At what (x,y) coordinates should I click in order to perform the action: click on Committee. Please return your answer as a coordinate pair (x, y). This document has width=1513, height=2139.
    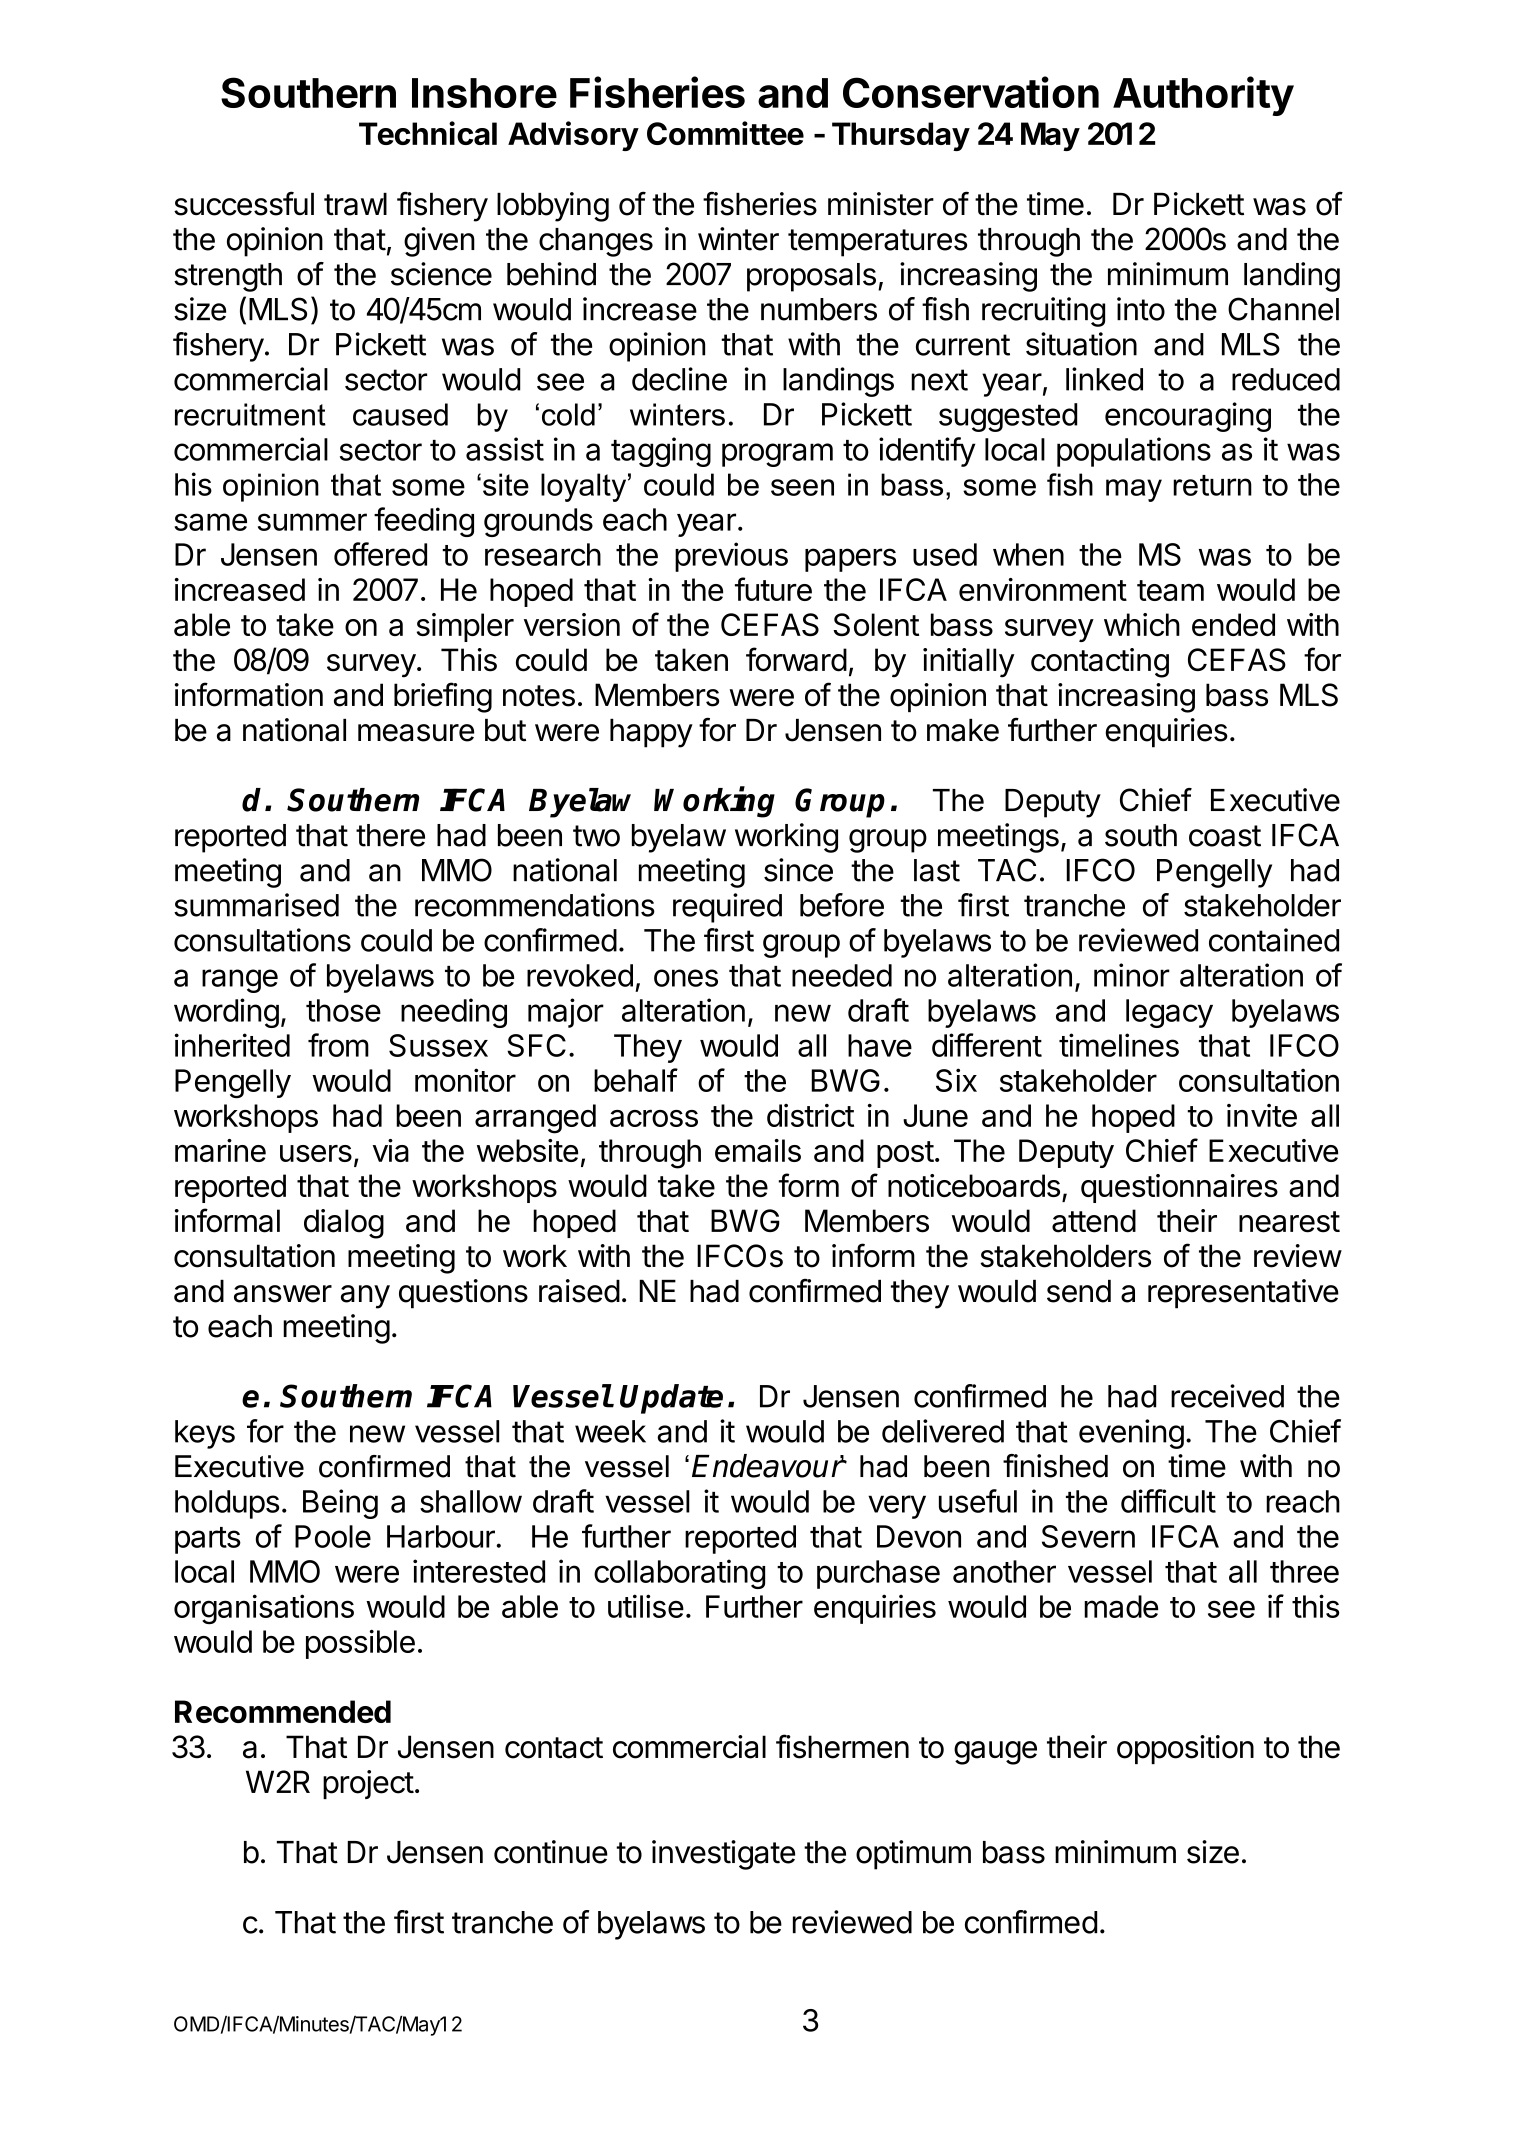
    Looking at the image, I should click on (725, 133).
